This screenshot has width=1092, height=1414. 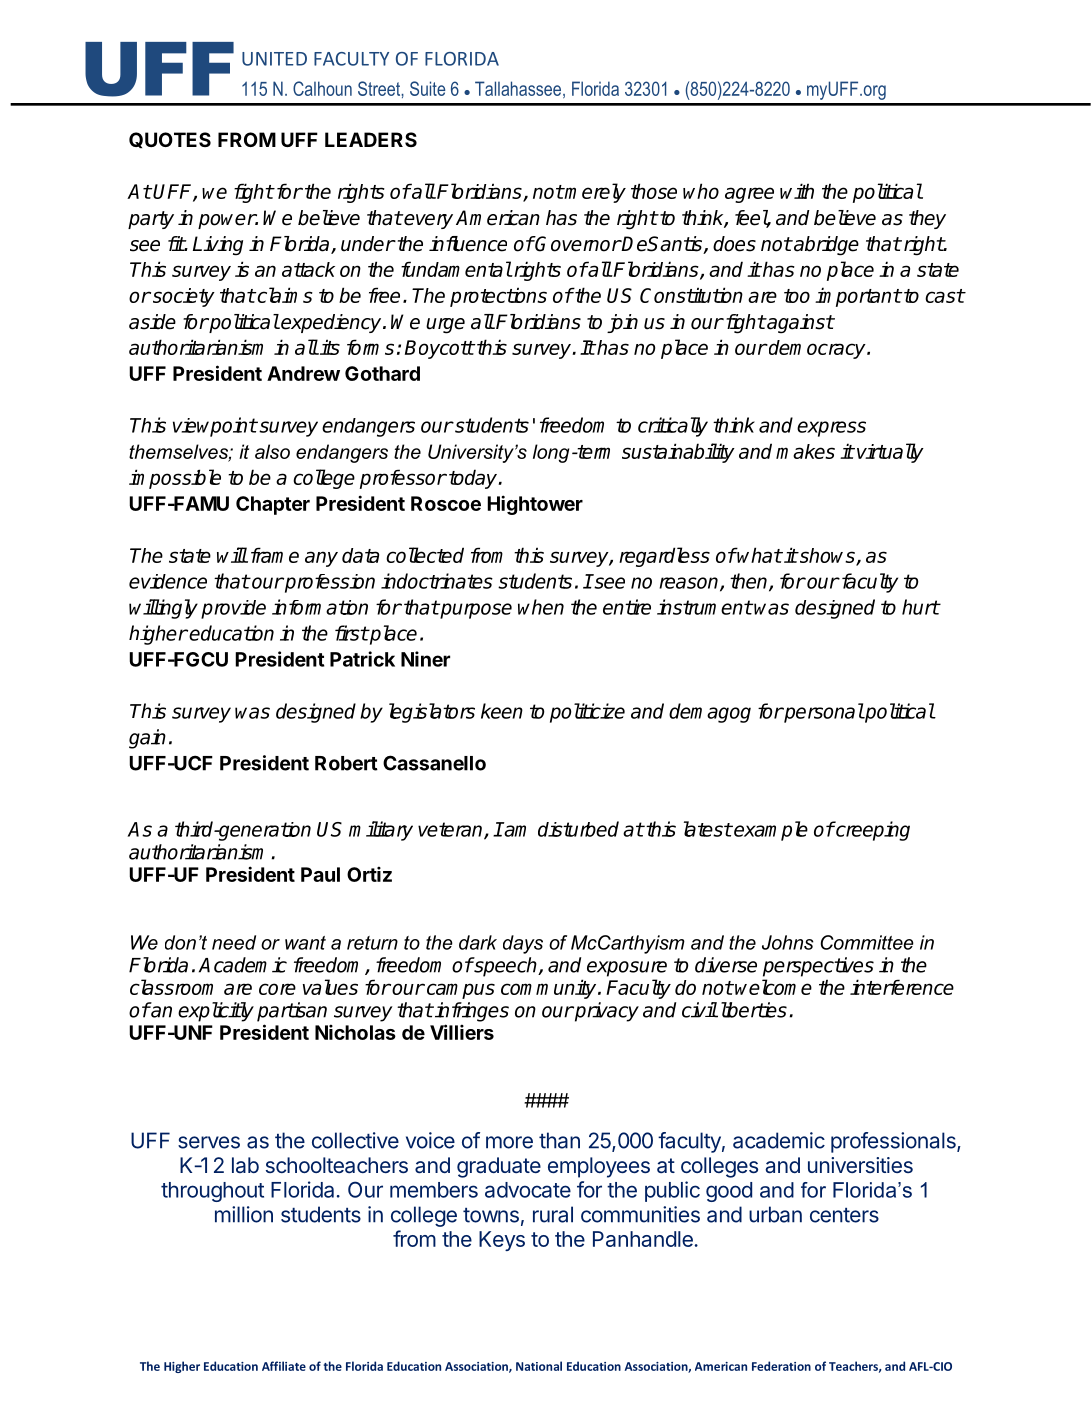 I want to click on Chapter, so click(x=273, y=505).
